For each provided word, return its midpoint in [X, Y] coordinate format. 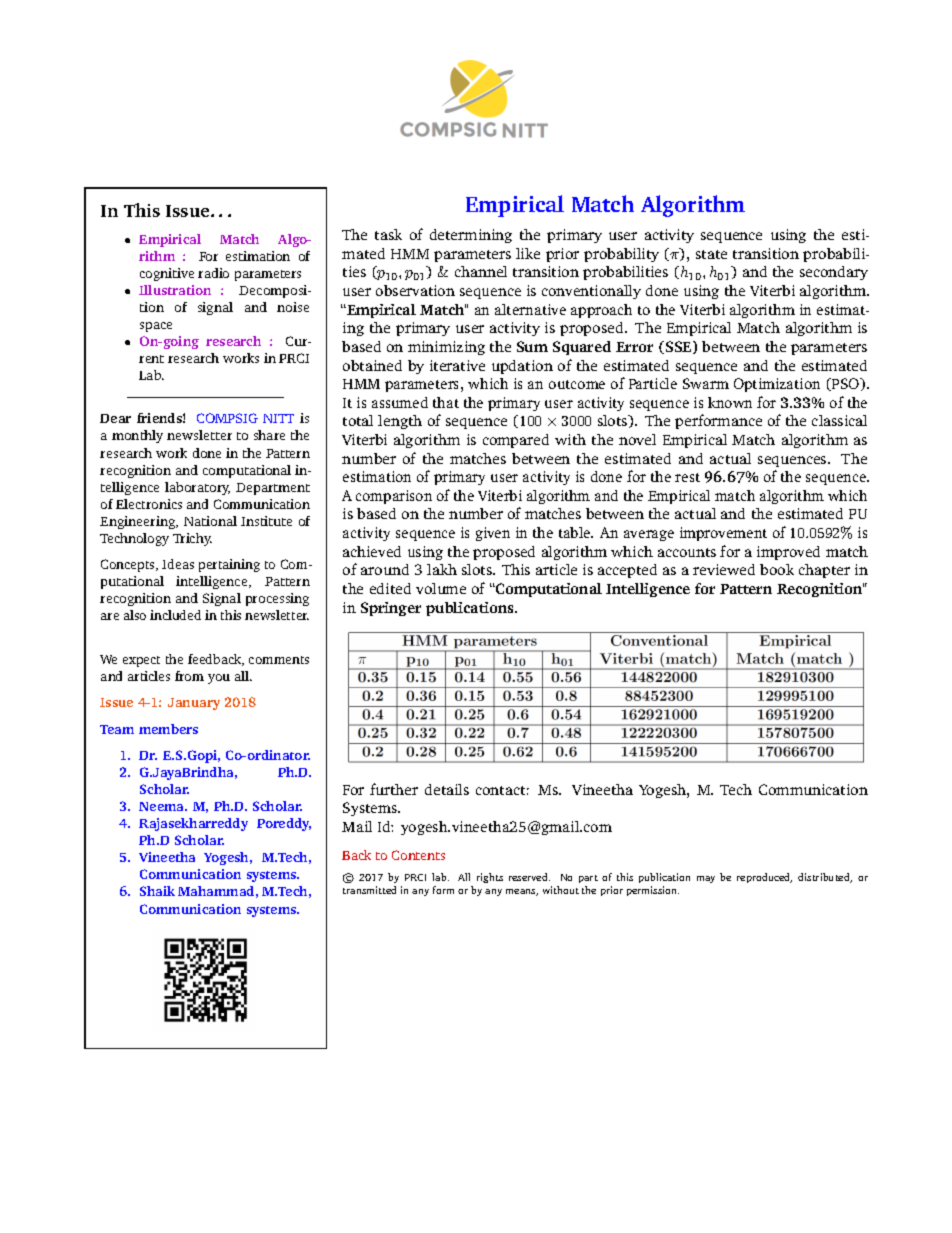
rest [687, 477]
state [711, 254]
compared [516, 441]
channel [481, 271]
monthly [137, 436]
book [777, 569]
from [189, 676]
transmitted [369, 890]
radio [213, 273]
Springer [391, 609]
